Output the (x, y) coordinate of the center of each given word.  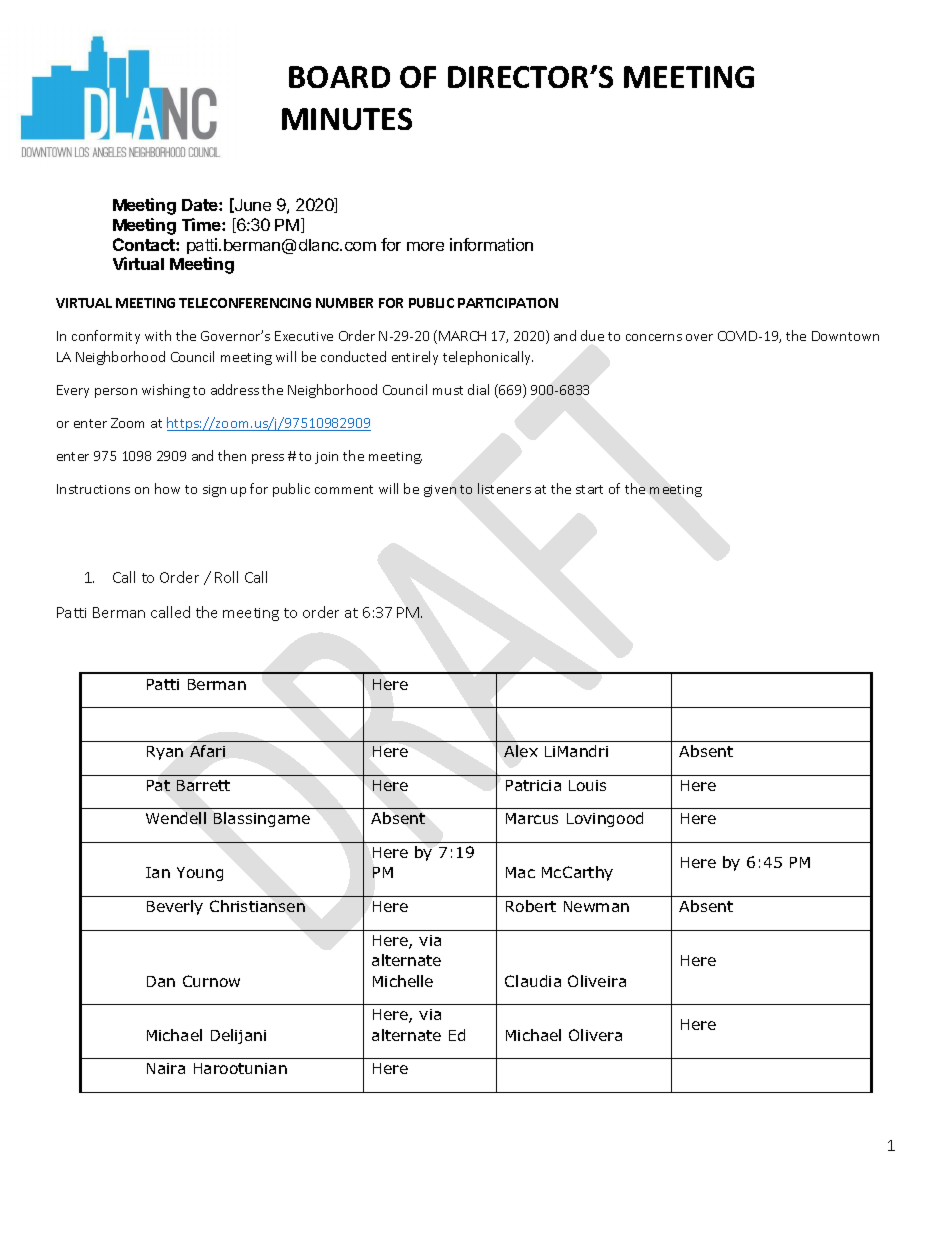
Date (201, 205)
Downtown (845, 336)
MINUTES (347, 119)
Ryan (165, 753)
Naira (166, 1068)
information (491, 244)
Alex (521, 751)
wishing (166, 391)
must (448, 390)
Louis (587, 785)
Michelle (403, 981)
